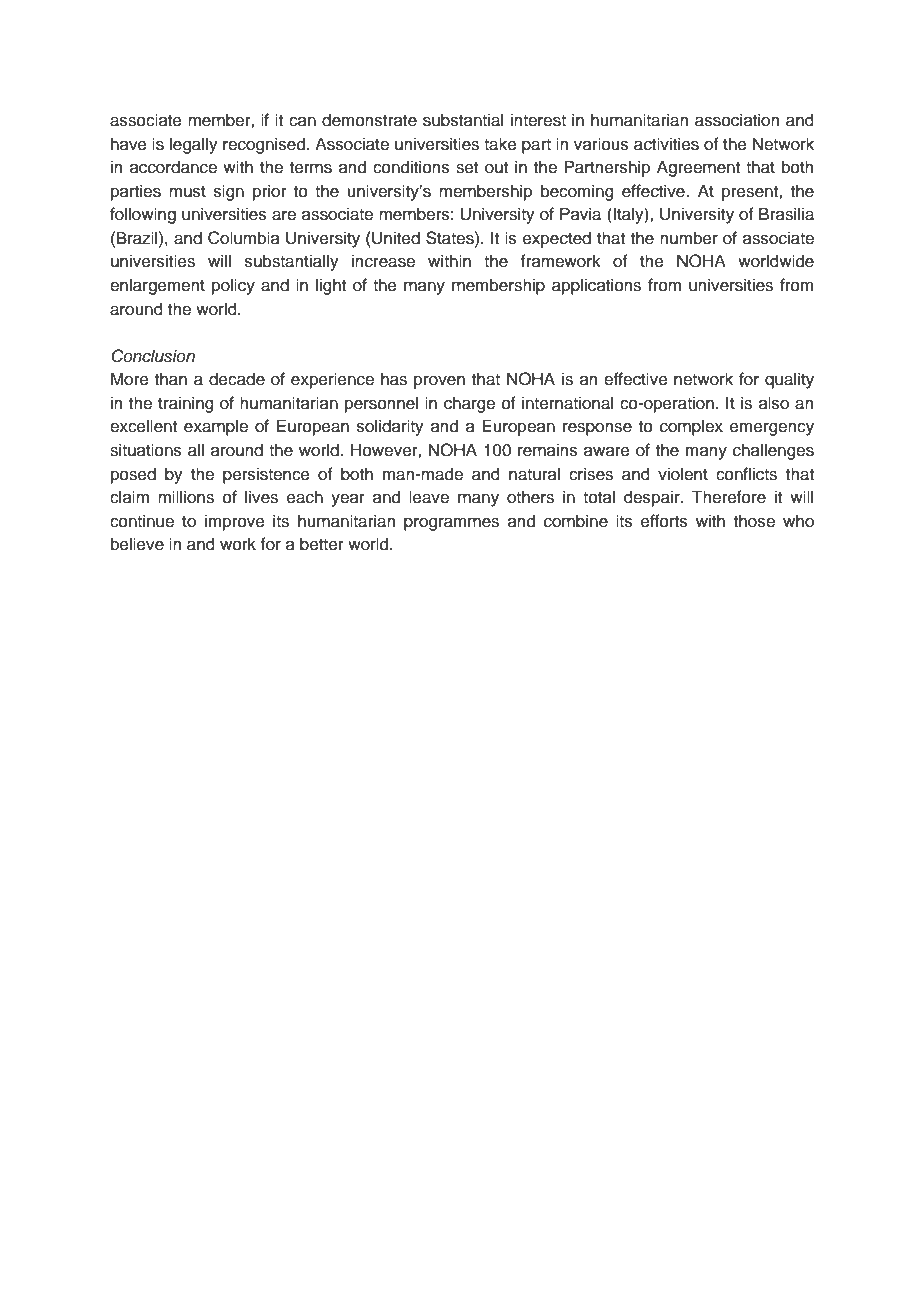  I want to click on improve, so click(235, 522).
